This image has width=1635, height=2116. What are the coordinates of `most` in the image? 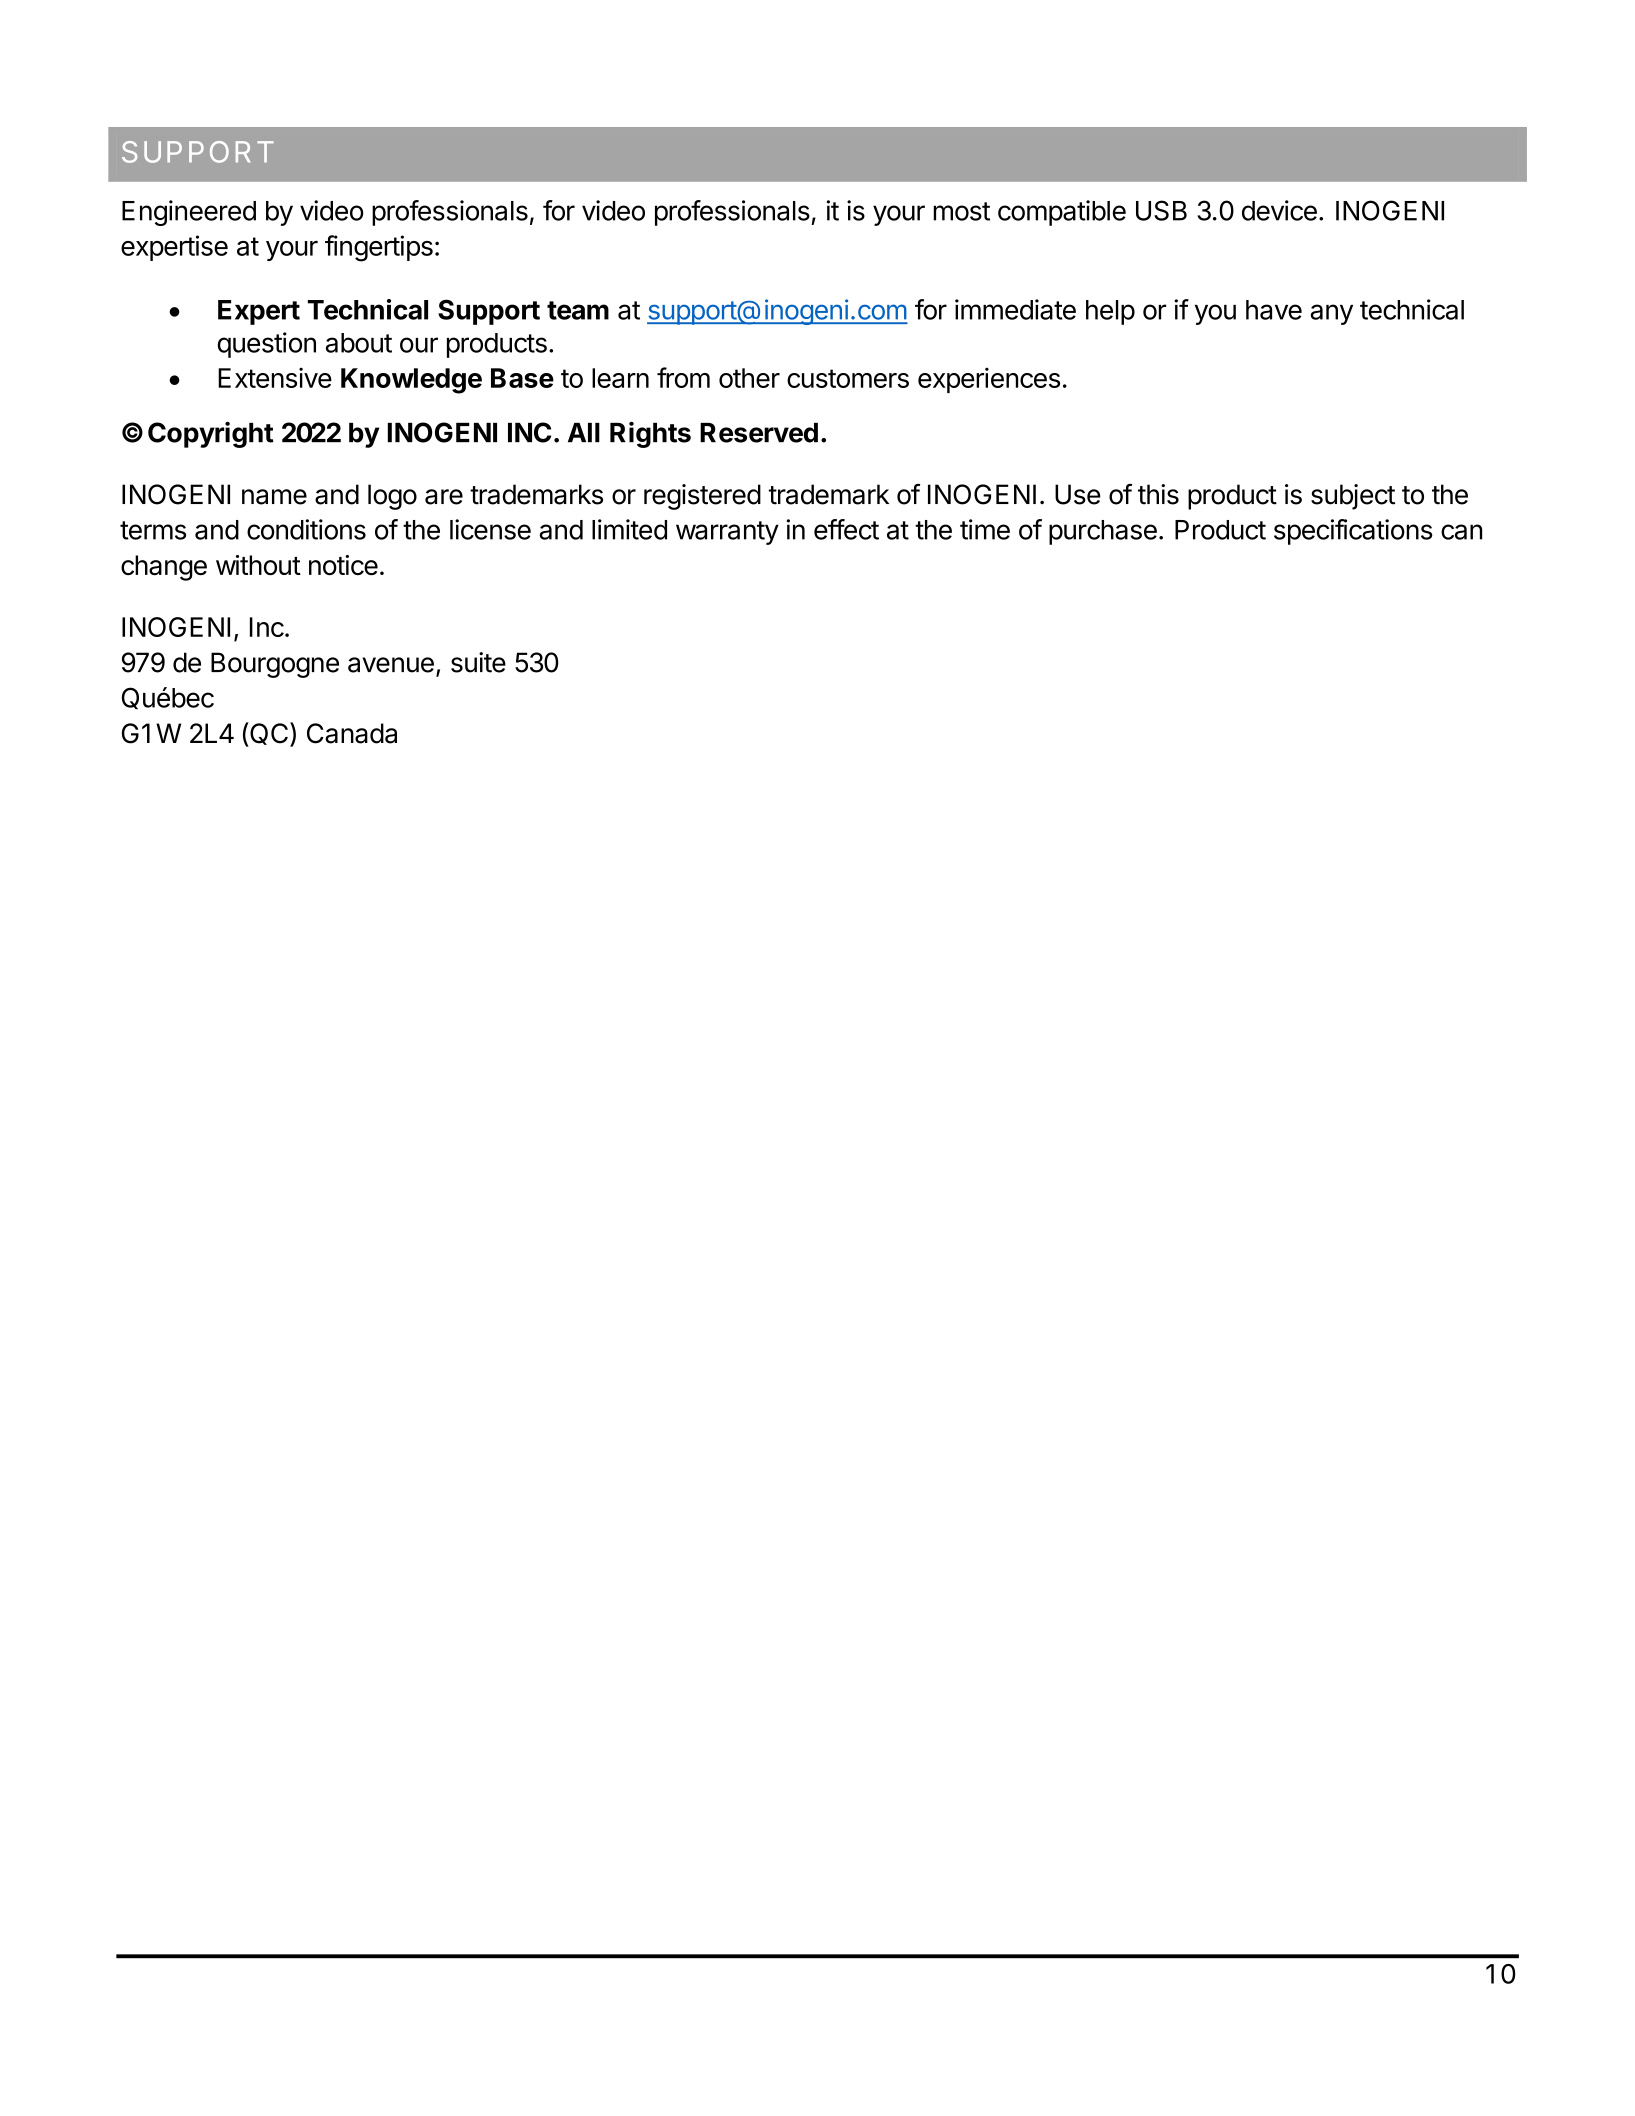 It's located at (961, 211).
